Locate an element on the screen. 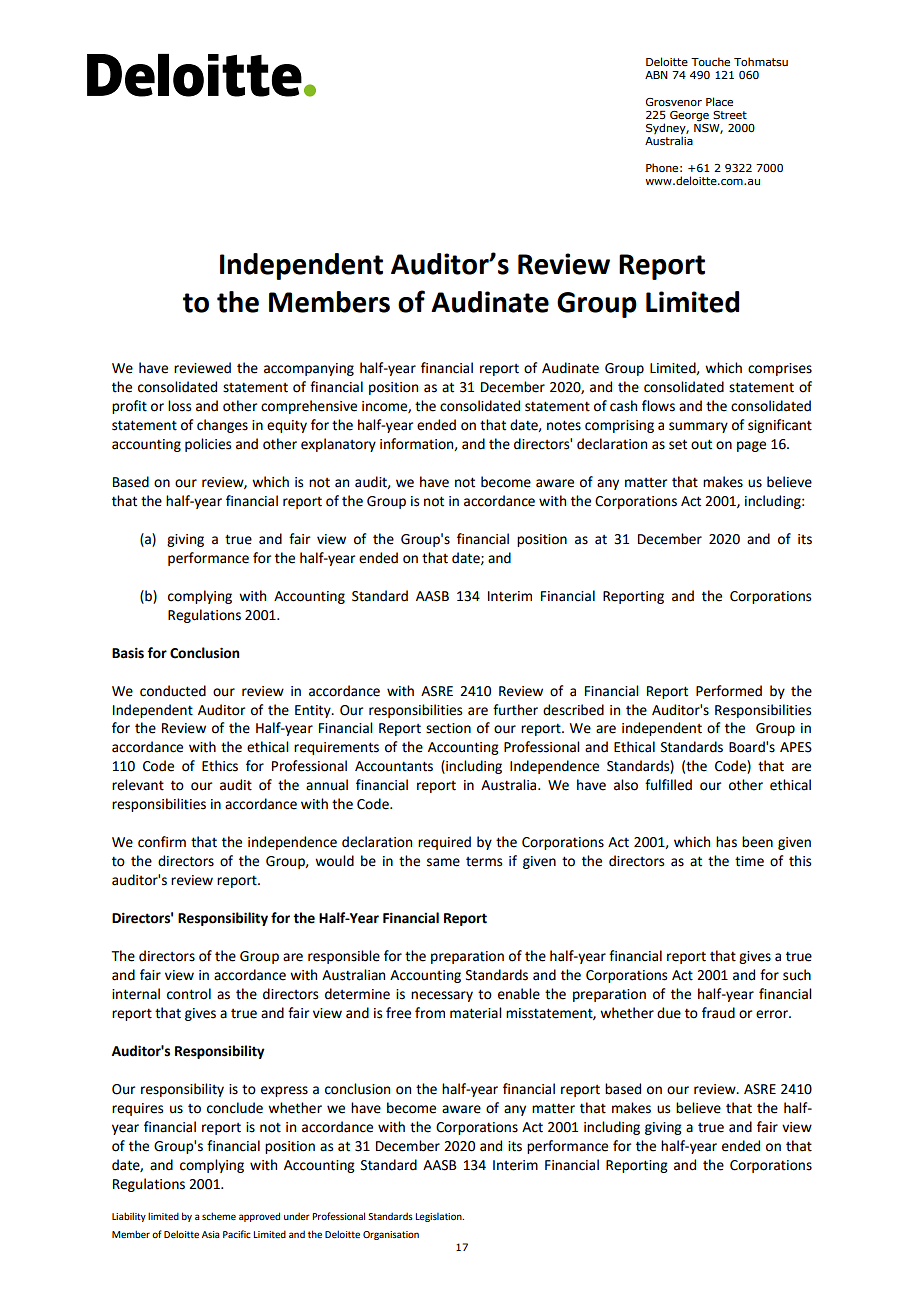 This screenshot has width=924, height=1308. notes is located at coordinates (564, 425).
